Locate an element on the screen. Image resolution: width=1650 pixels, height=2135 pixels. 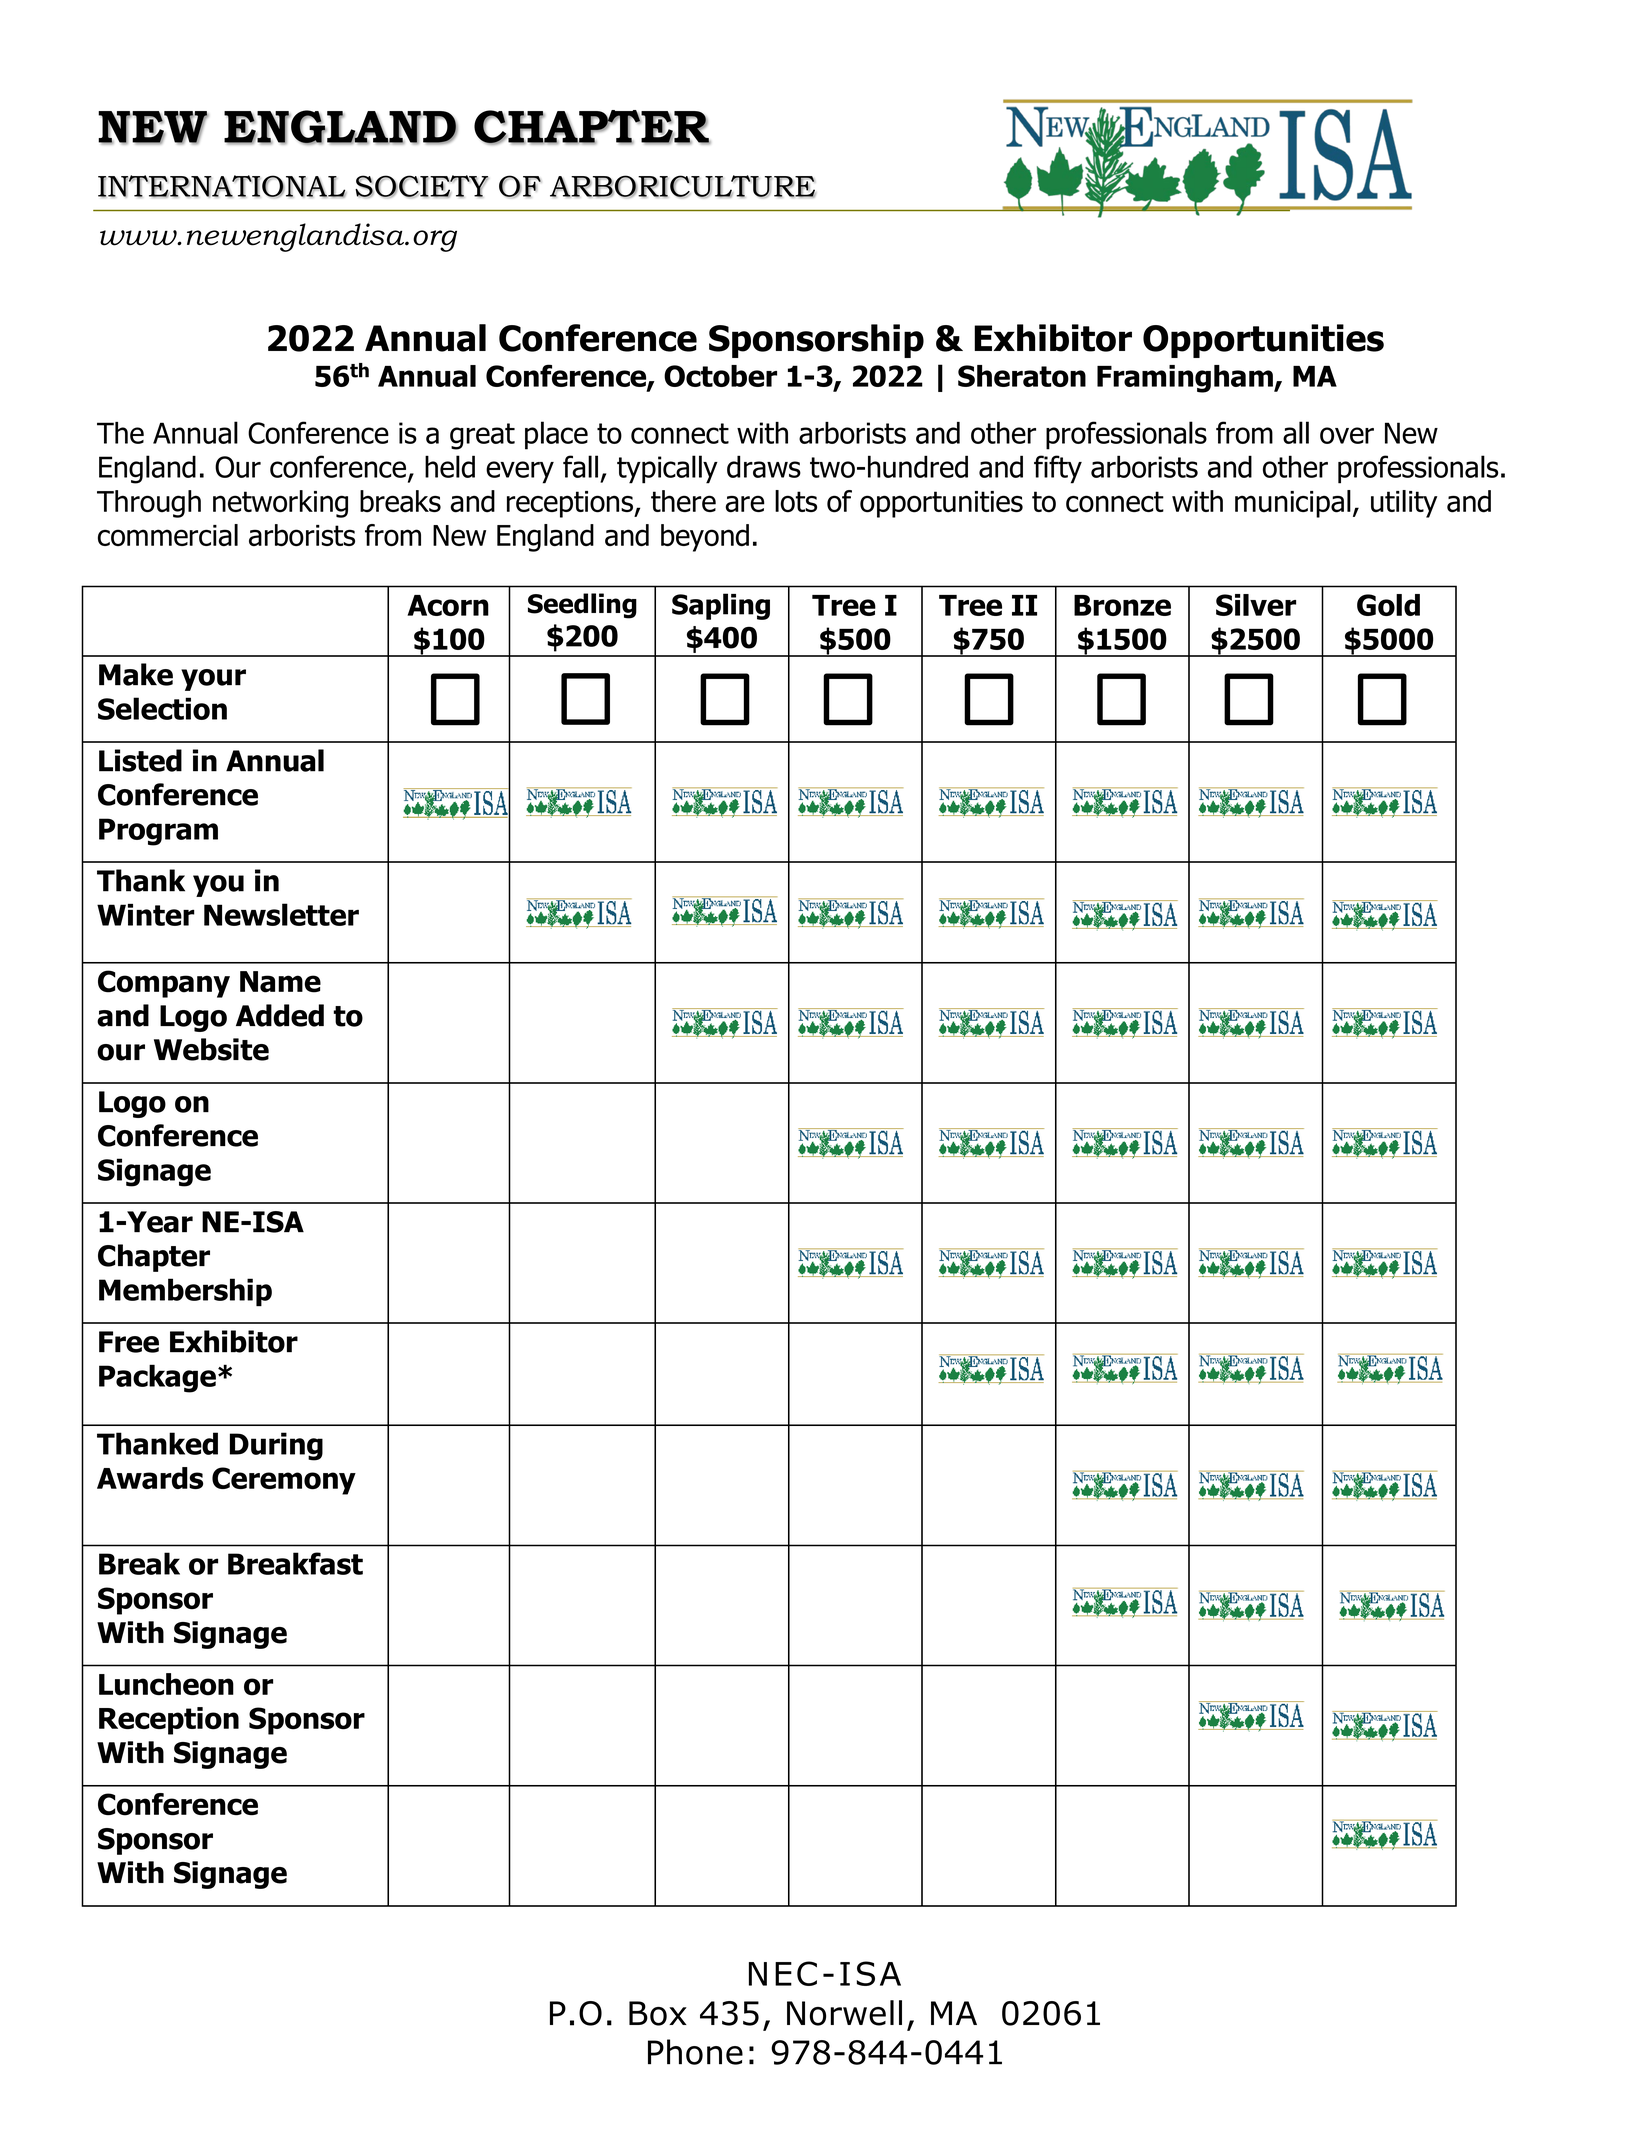
Website is located at coordinates (211, 1049).
